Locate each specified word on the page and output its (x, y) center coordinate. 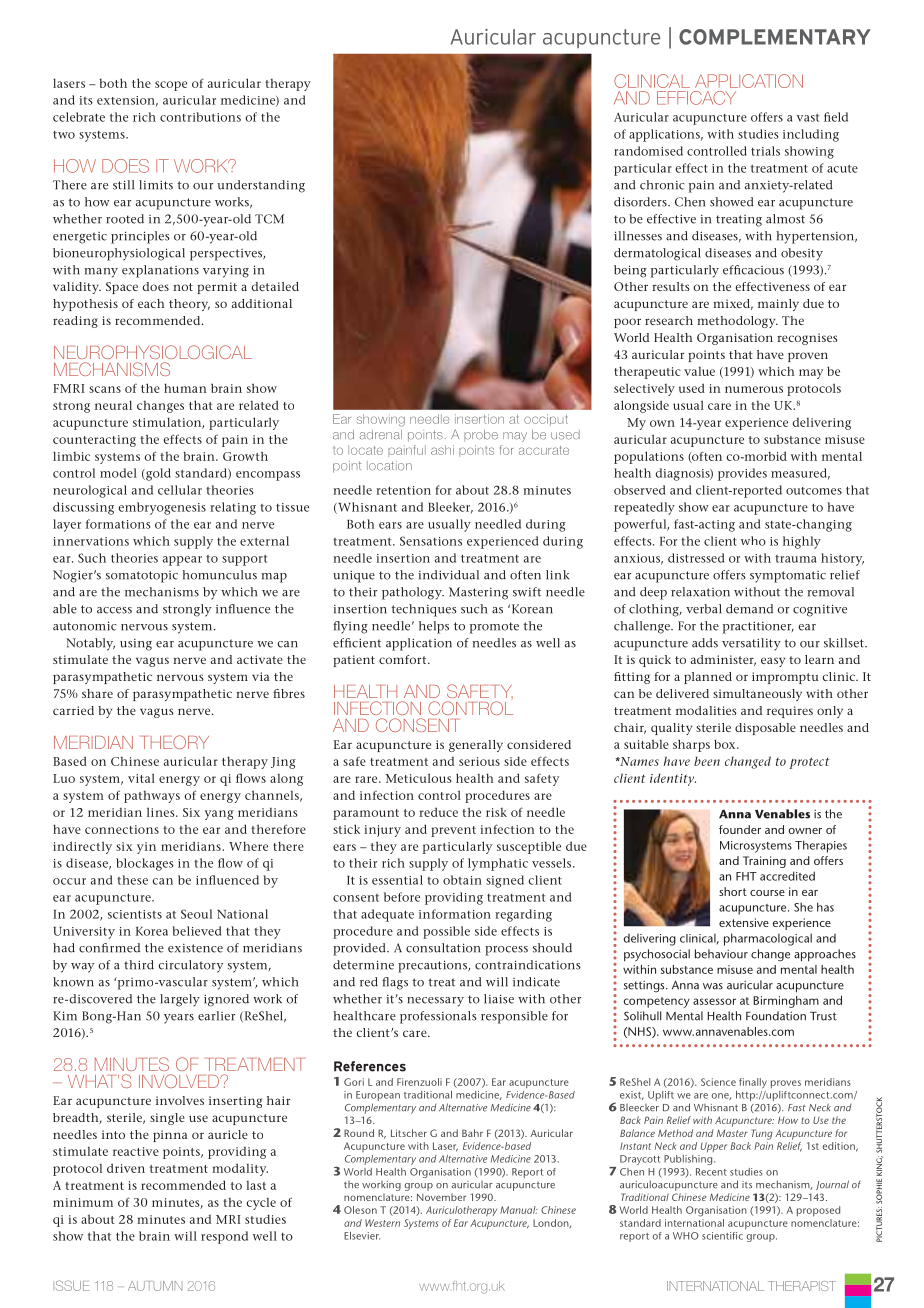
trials (765, 151)
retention (403, 490)
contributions (200, 117)
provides (742, 474)
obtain (462, 880)
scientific (722, 1236)
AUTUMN (155, 1286)
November (441, 1197)
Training (764, 862)
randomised (648, 151)
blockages (145, 864)
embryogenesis (162, 508)
